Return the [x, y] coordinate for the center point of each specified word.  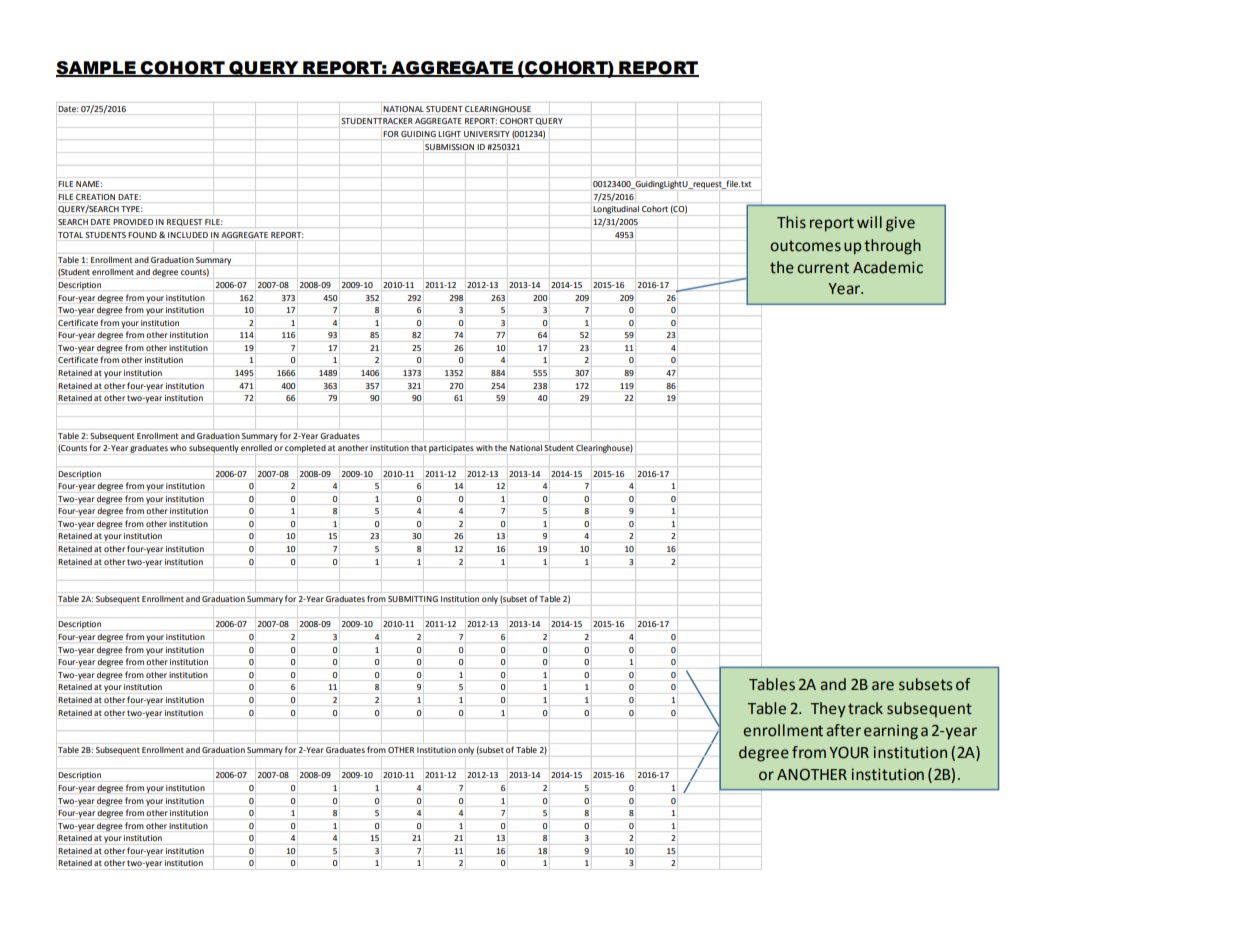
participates [451, 449]
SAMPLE [97, 68]
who [178, 448]
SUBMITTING [413, 599]
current [823, 268]
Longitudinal [616, 210]
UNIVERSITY [487, 134]
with [484, 448]
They [828, 710]
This [791, 222]
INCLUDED [188, 235]
